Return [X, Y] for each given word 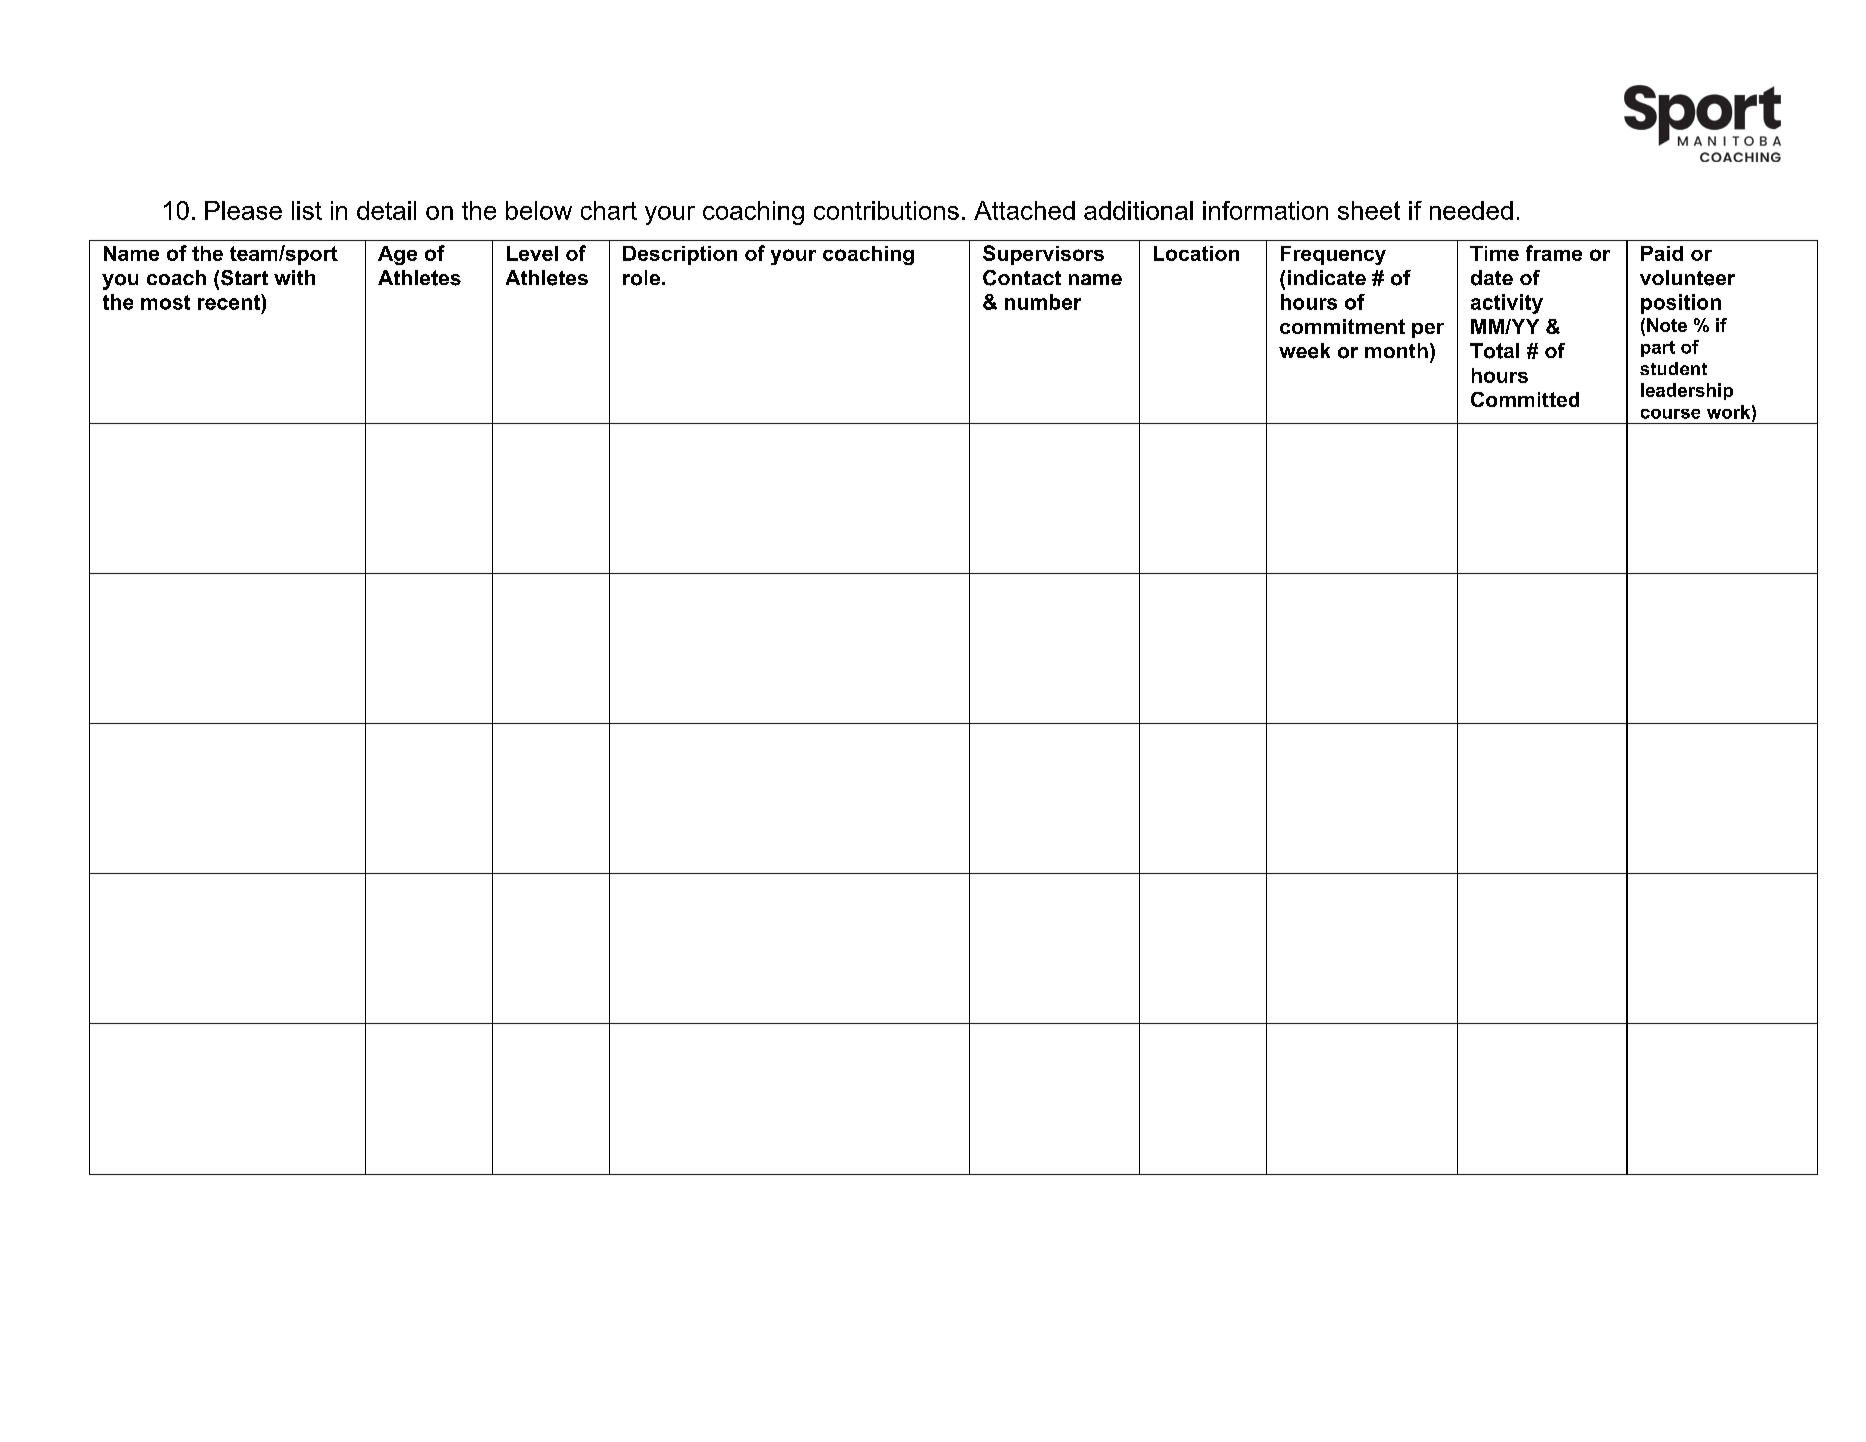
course [1670, 414]
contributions [886, 210]
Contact [1022, 278]
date [1492, 278]
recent [230, 302]
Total [1494, 351]
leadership [1687, 391]
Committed [1525, 399]
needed [1471, 210]
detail [386, 210]
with [294, 277]
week [1304, 351]
